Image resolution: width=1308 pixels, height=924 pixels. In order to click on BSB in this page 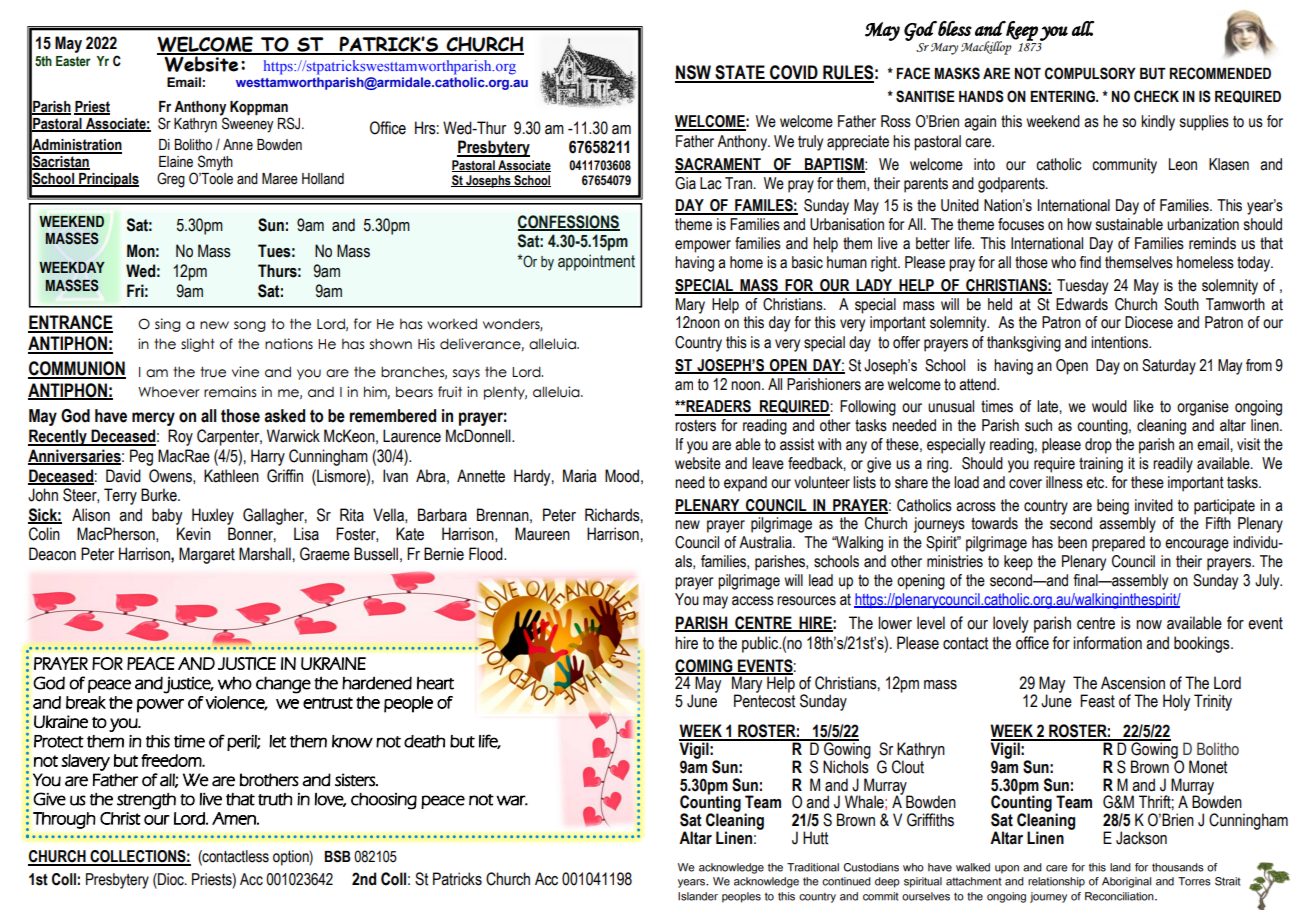, I will do `click(337, 856)`.
